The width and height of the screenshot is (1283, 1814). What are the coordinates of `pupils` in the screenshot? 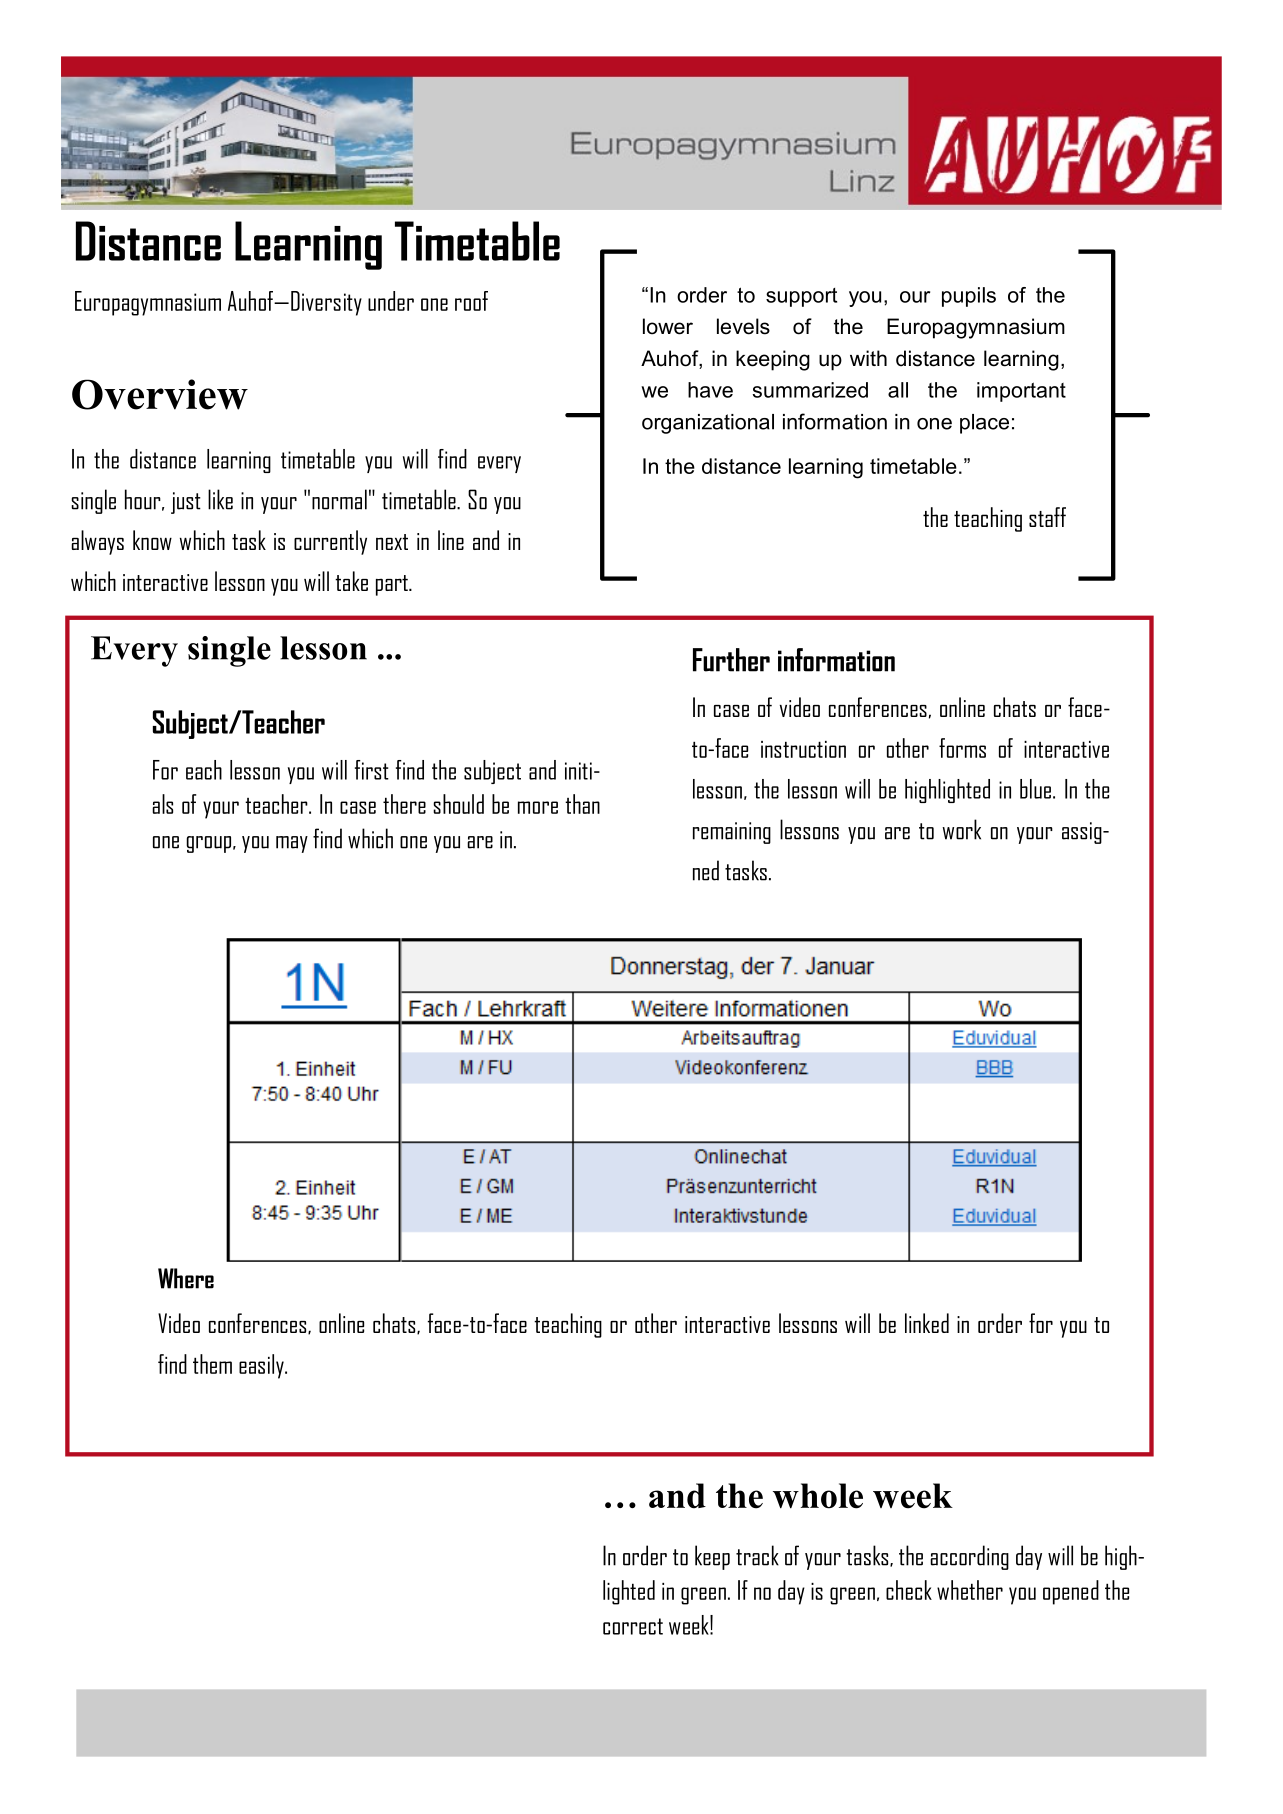 It's located at (969, 297).
